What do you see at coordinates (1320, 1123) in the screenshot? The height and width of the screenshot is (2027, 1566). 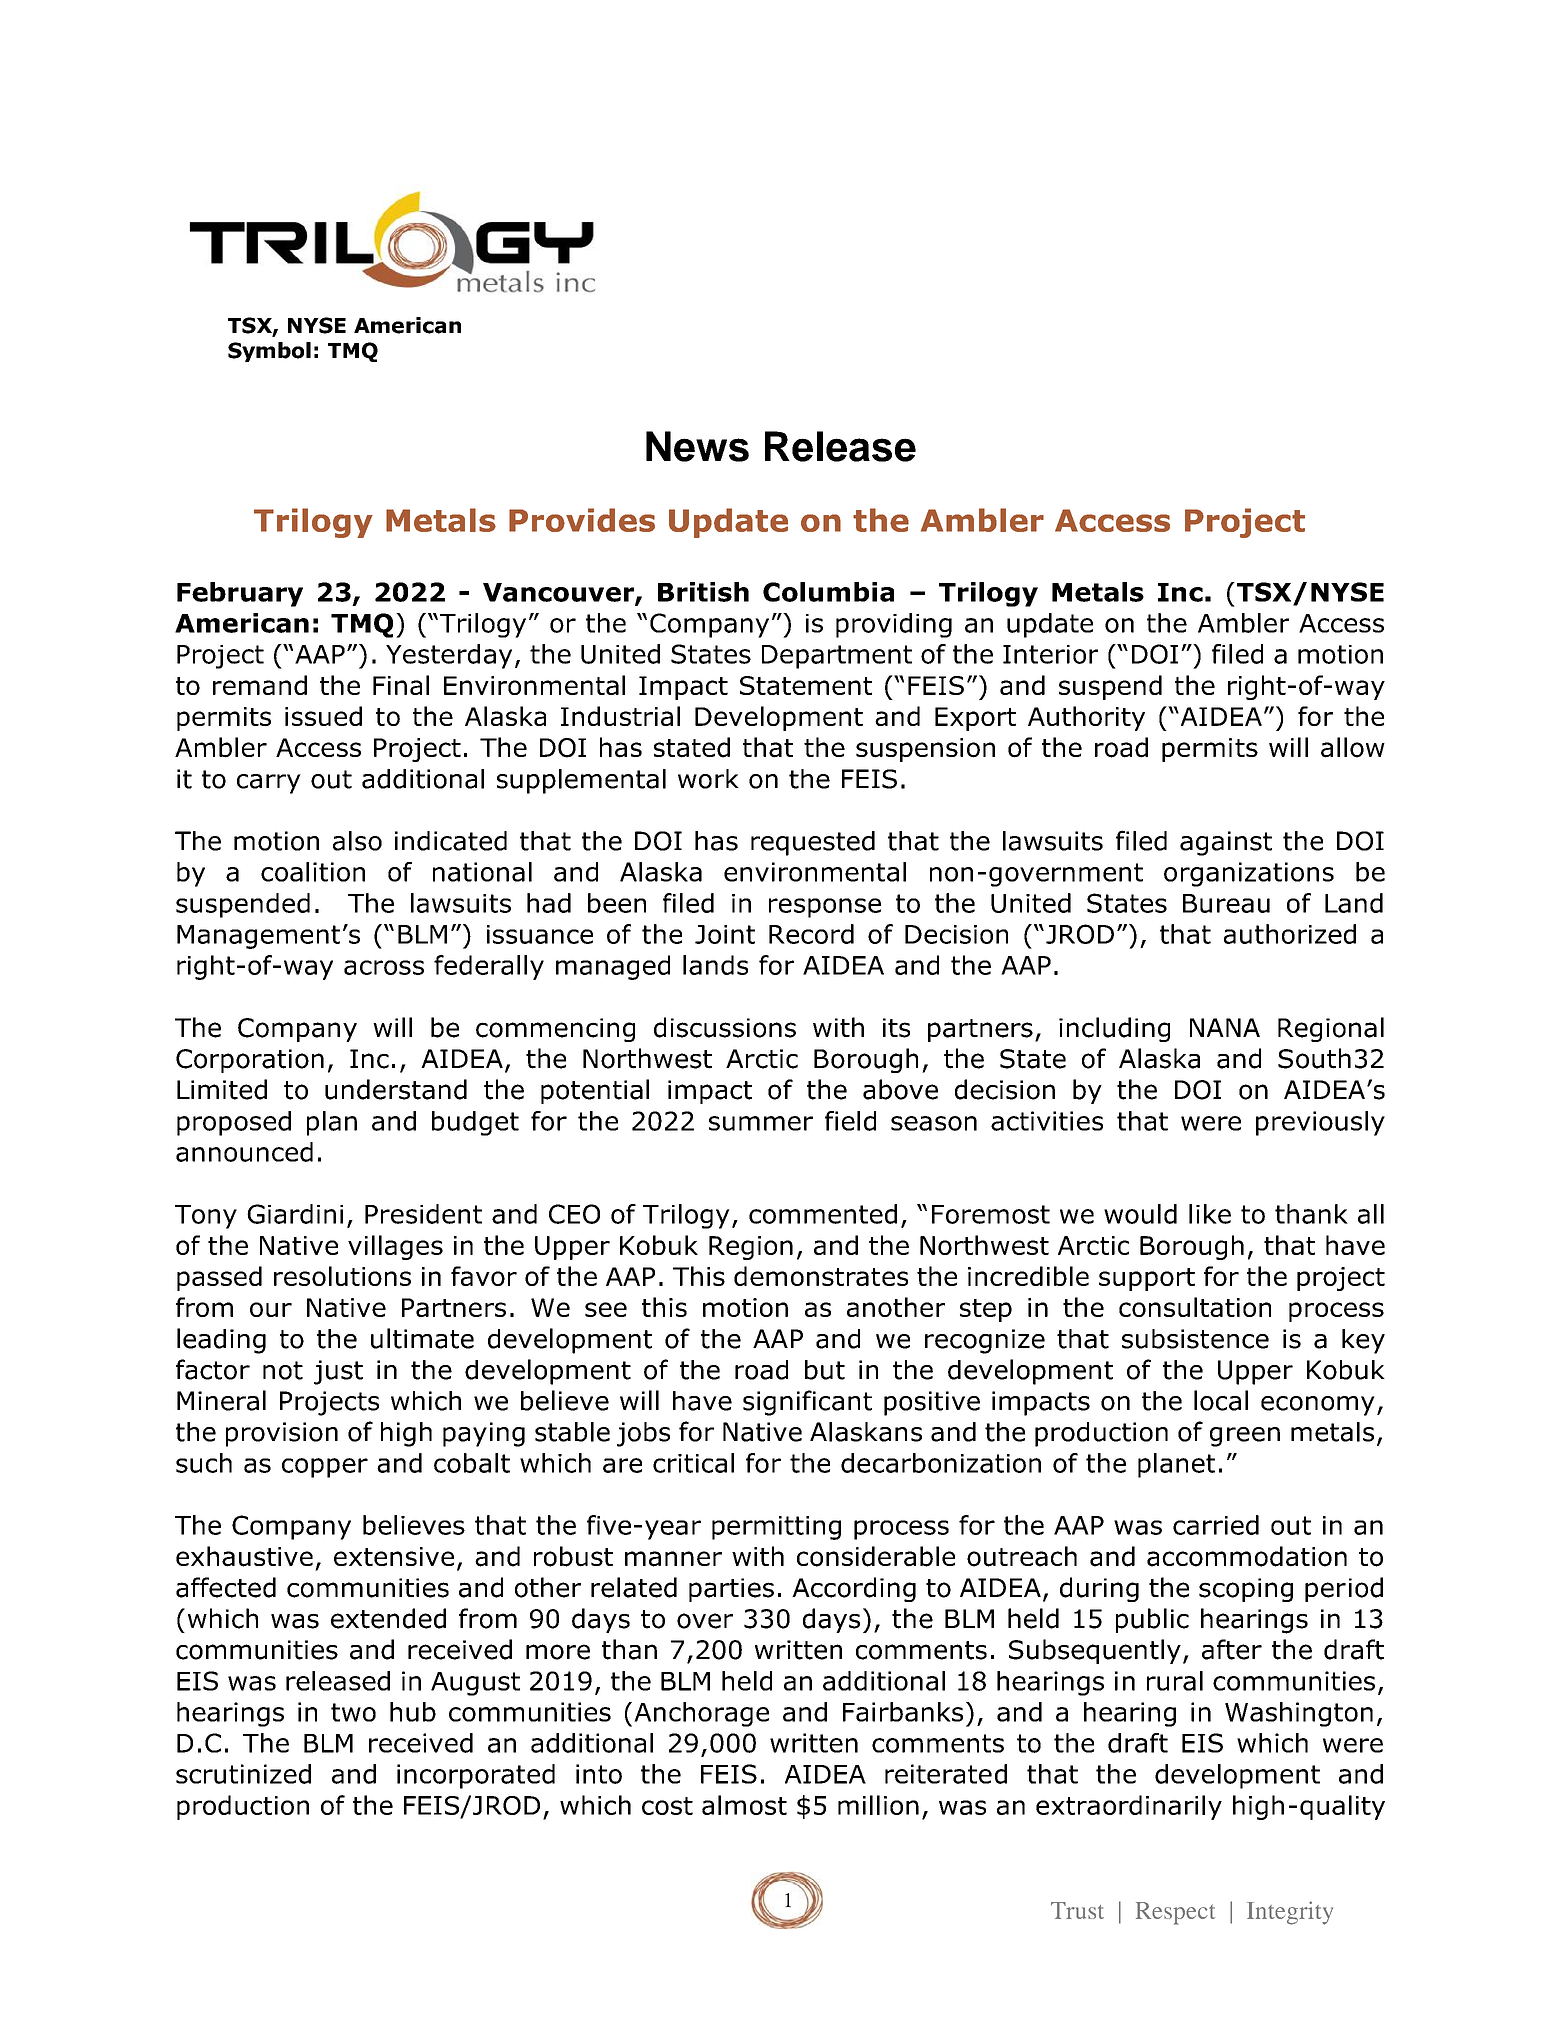 I see `previously` at bounding box center [1320, 1123].
